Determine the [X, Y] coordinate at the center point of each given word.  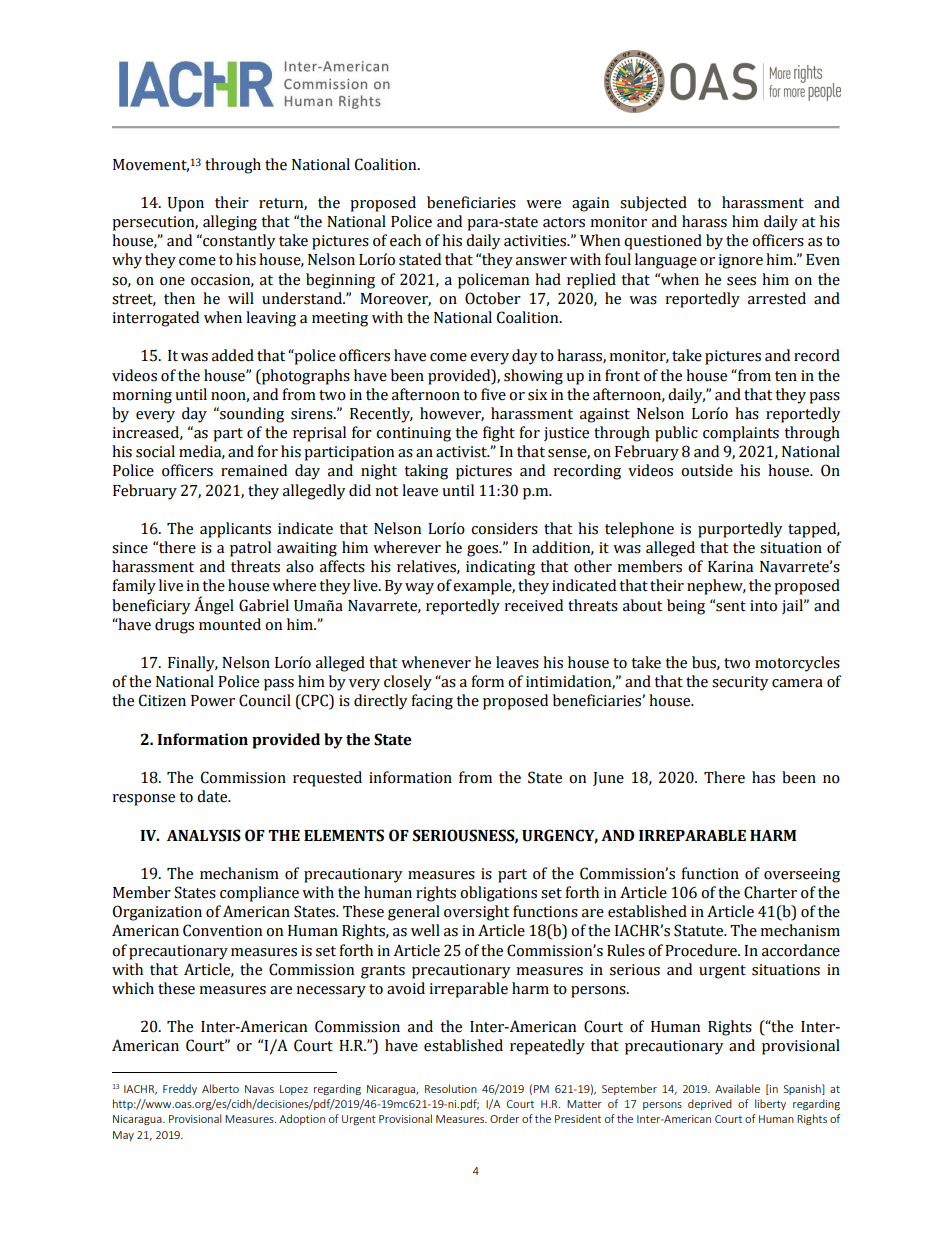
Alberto [220, 1088]
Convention [222, 930]
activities [536, 241]
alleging [230, 223]
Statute [700, 930]
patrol [250, 549]
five [493, 394]
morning [142, 396]
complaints [741, 434]
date [213, 796]
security [740, 683]
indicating [500, 568]
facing [432, 702]
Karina [730, 567]
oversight [476, 913]
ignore [740, 261]
